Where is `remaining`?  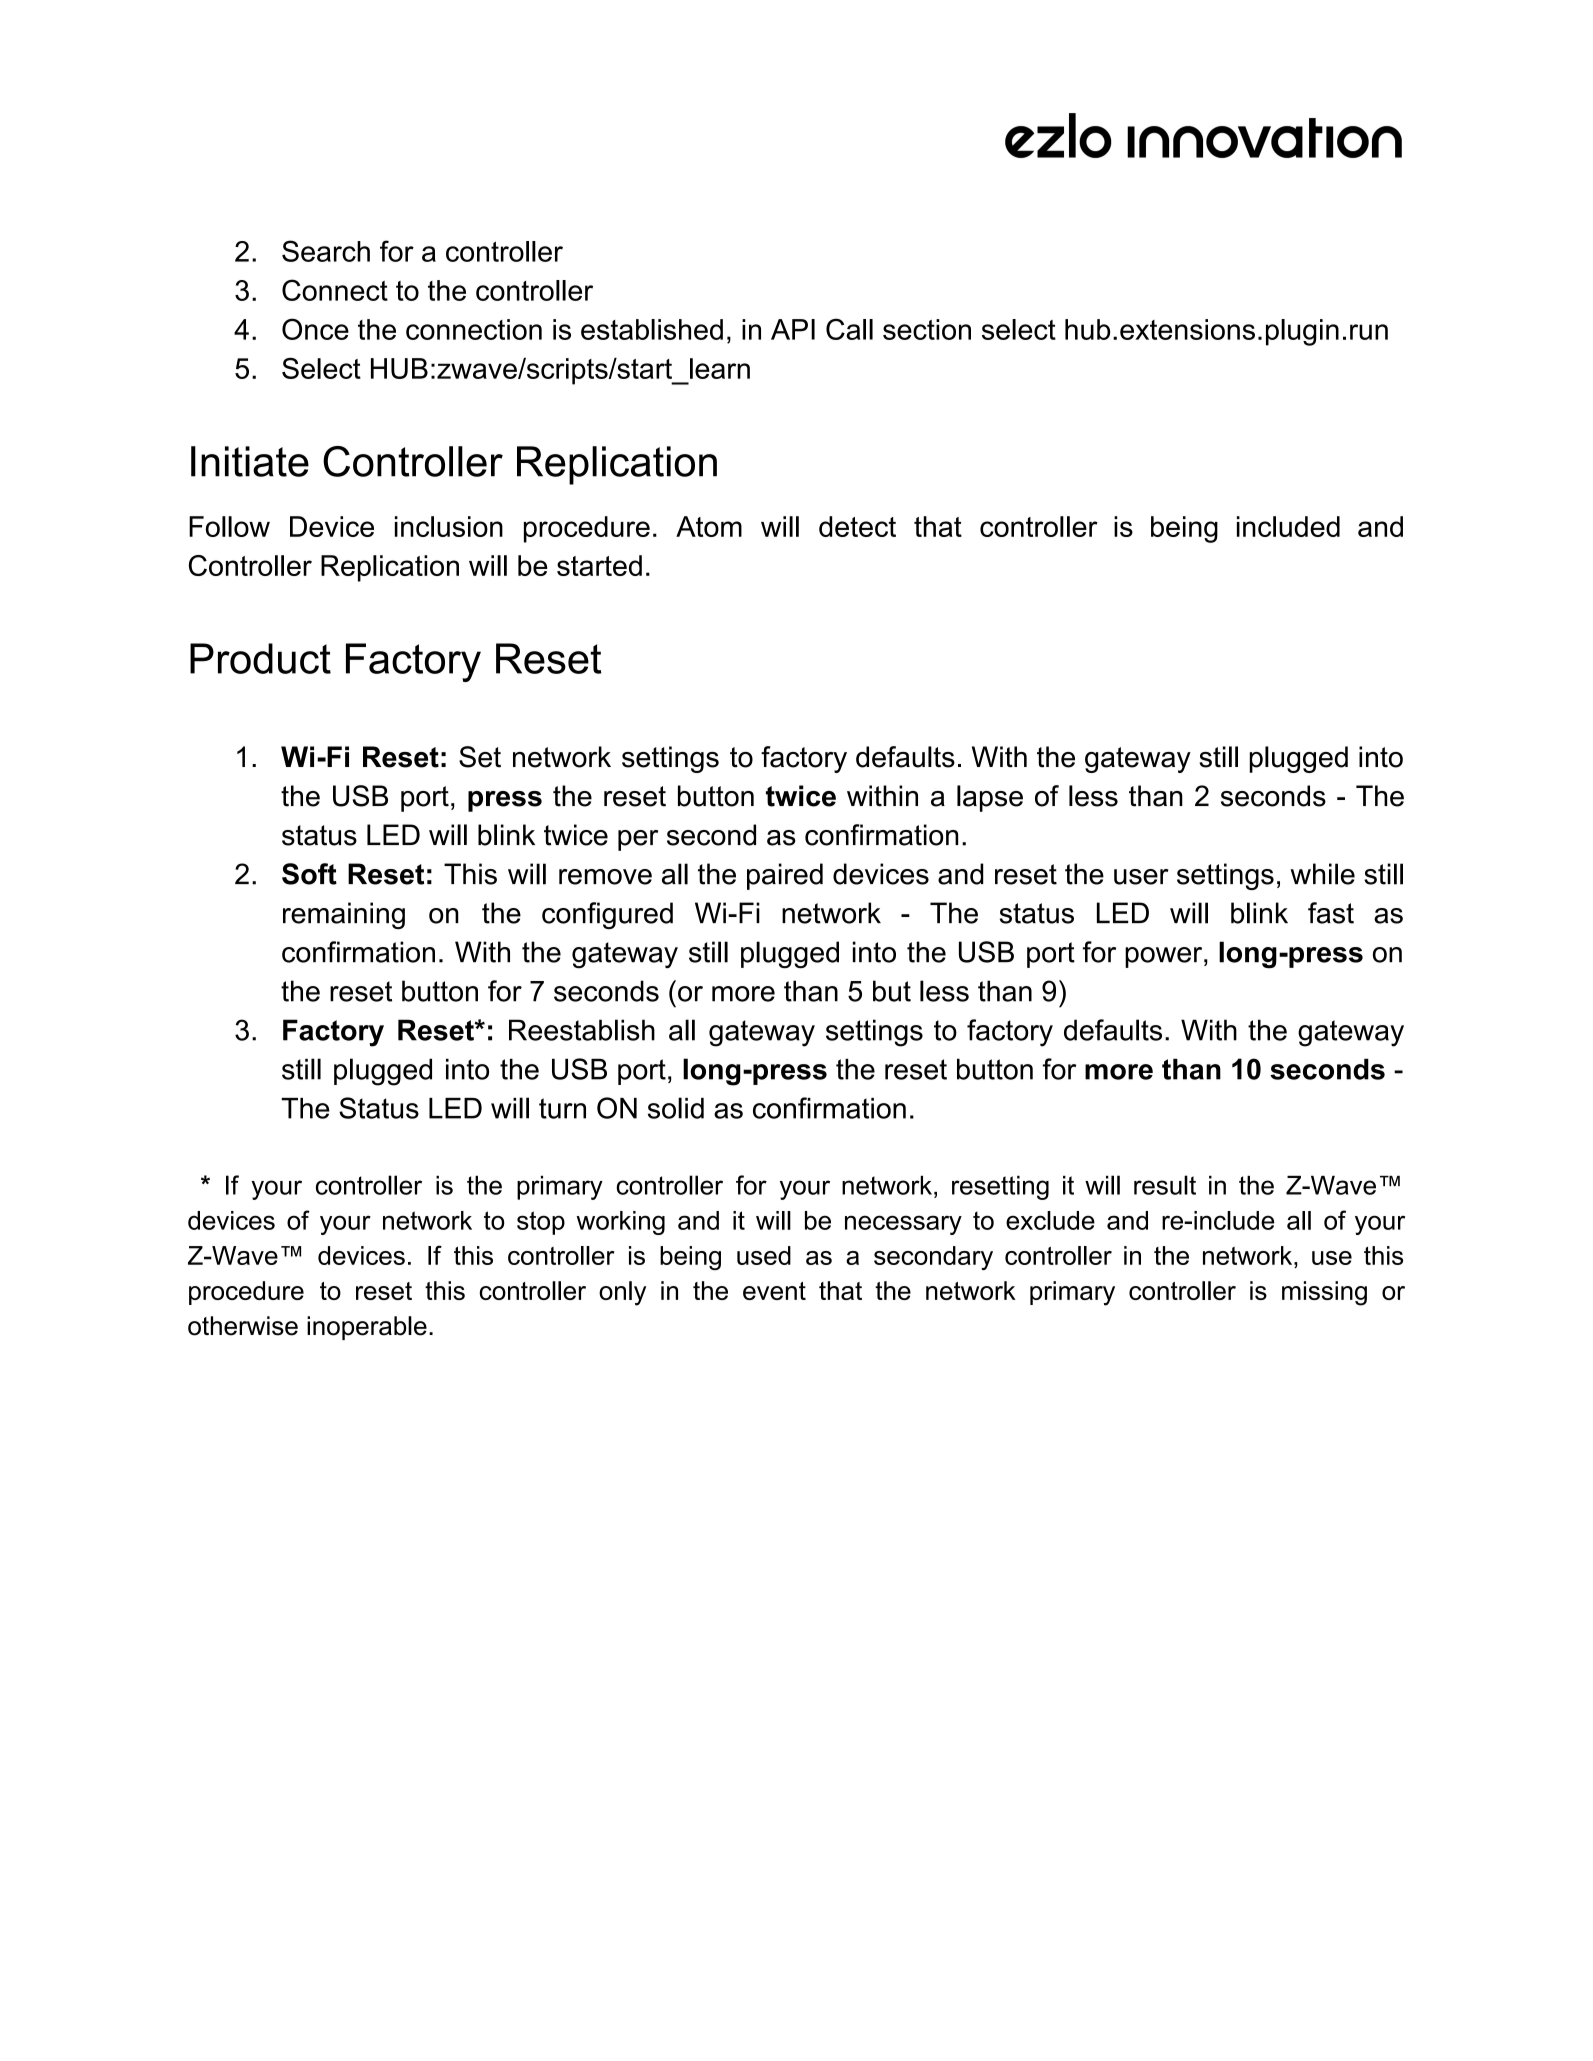 remaining is located at coordinates (344, 915).
